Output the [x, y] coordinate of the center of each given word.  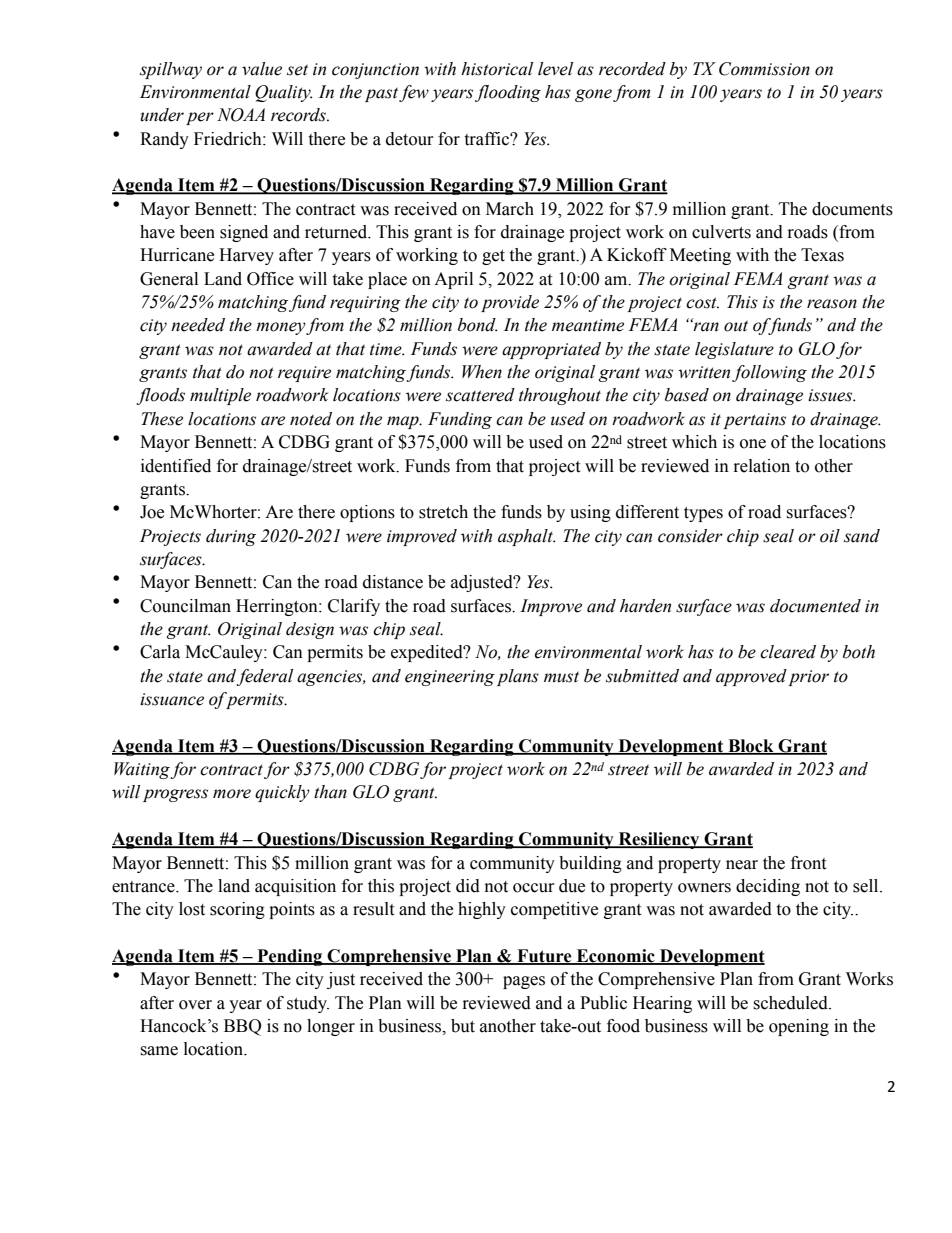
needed [198, 325]
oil [830, 536]
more [232, 794]
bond [478, 325]
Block [751, 746]
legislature [734, 350]
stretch [443, 512]
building [590, 864]
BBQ [243, 1027]
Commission [764, 69]
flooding [508, 93]
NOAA [241, 115]
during [231, 537]
